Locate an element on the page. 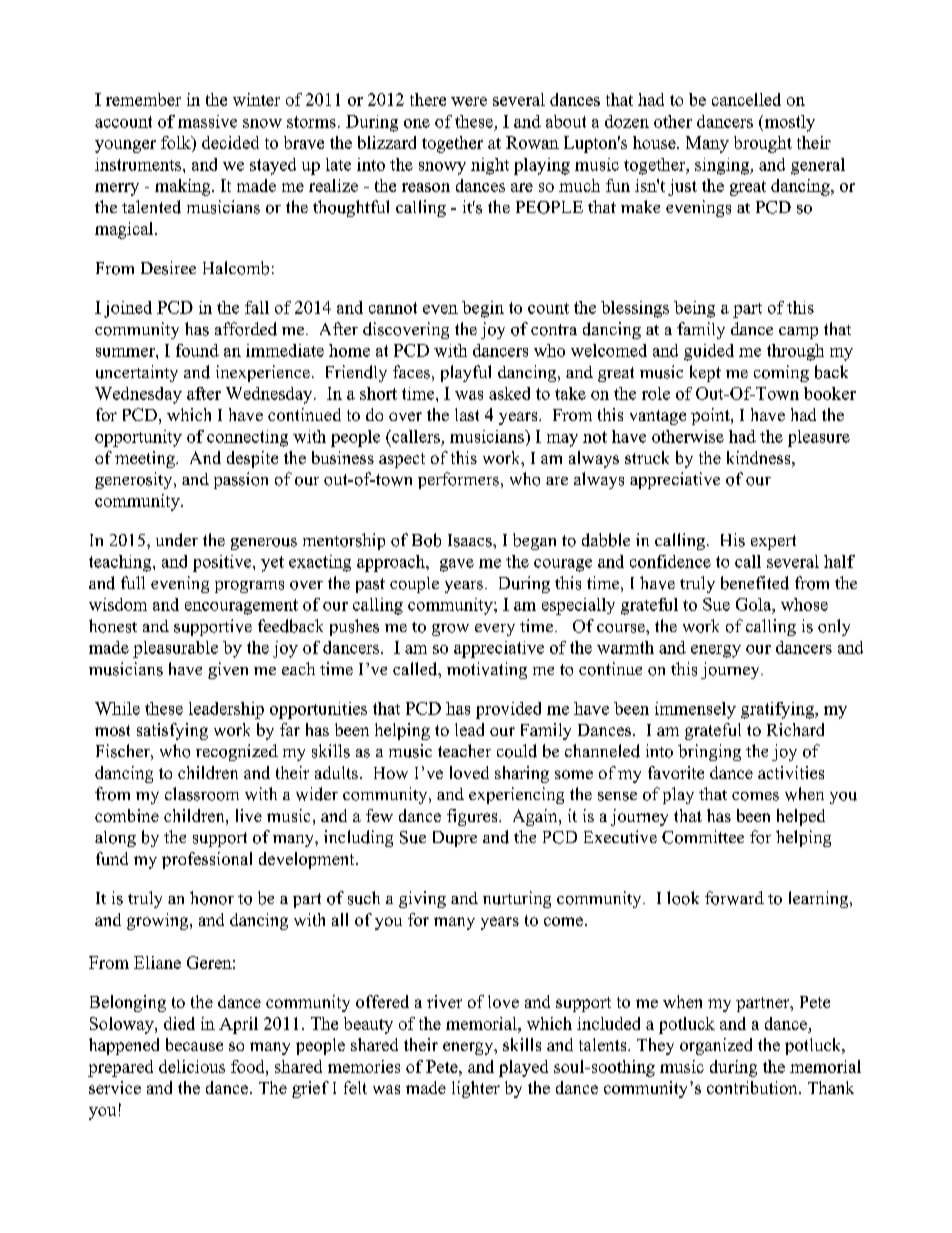  figures is located at coordinates (473, 817).
